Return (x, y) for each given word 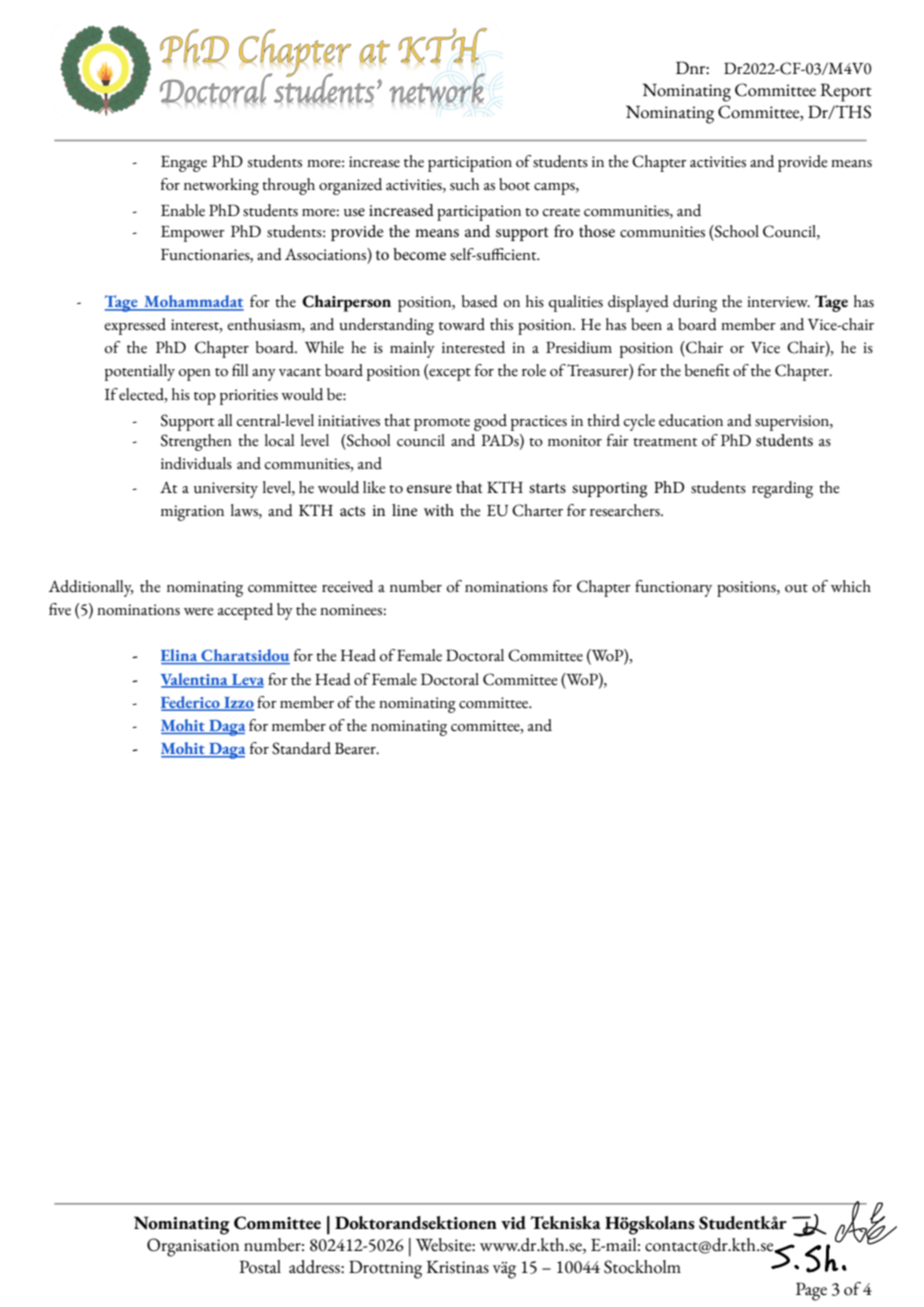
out (796, 588)
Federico (191, 703)
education (691, 420)
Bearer (356, 748)
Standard (301, 748)
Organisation (193, 1247)
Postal (260, 1267)
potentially (140, 372)
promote (442, 424)
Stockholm (642, 1267)
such (464, 184)
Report (845, 92)
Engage (184, 164)
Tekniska (565, 1223)
